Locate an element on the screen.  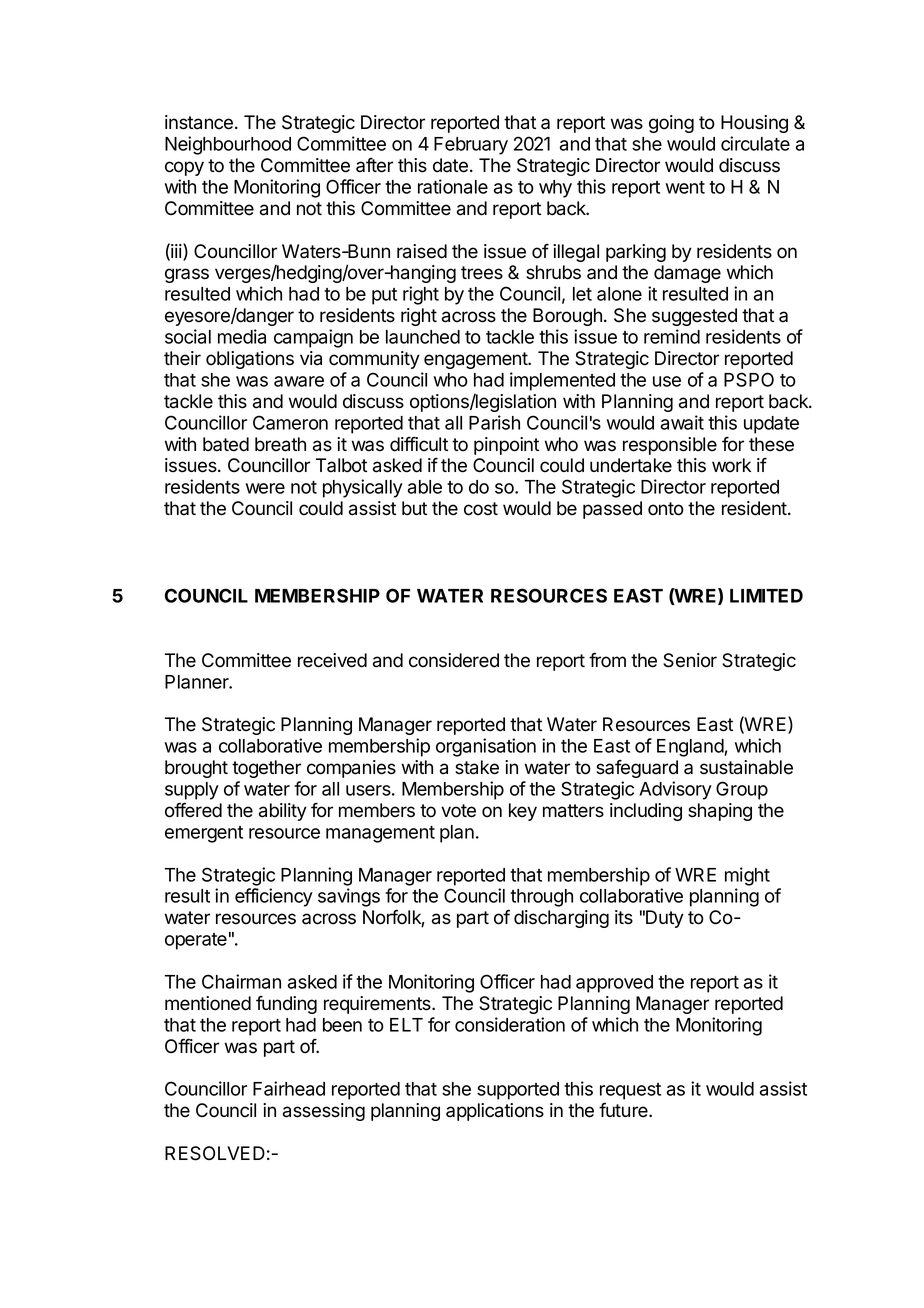
engagement is located at coordinates (477, 360).
